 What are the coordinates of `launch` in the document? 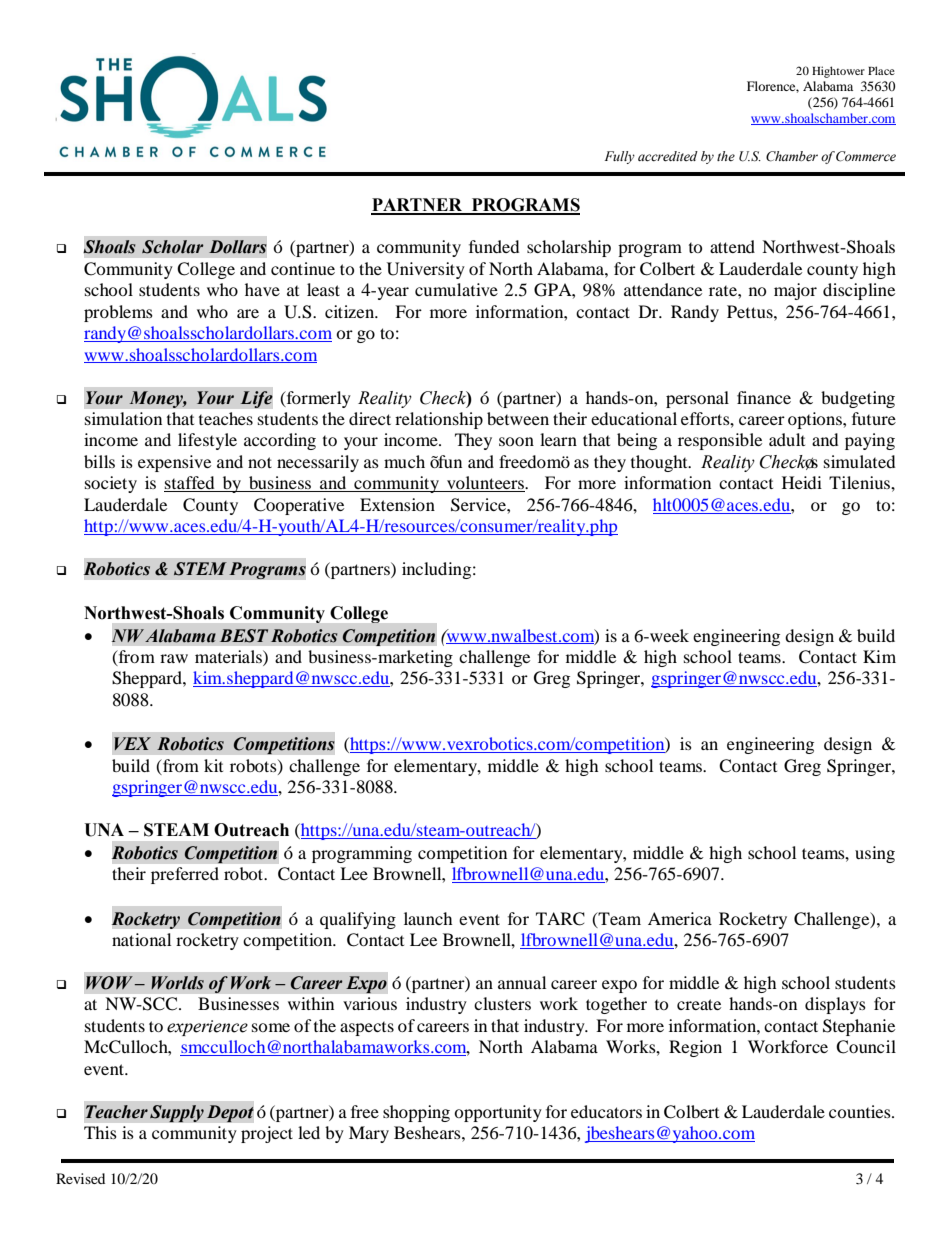 It's located at (428, 918).
